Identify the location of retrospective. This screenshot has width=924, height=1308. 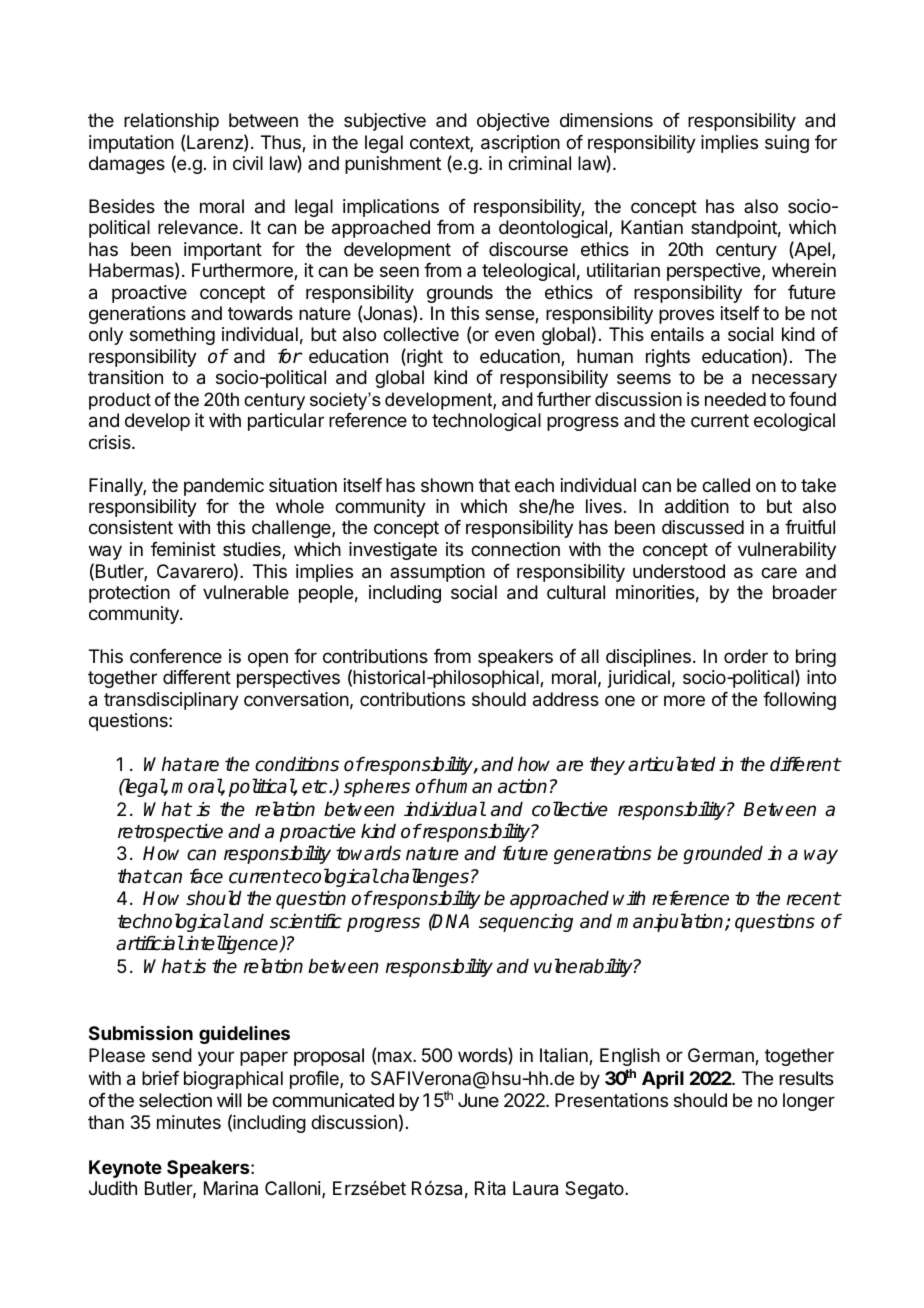
(170, 833).
